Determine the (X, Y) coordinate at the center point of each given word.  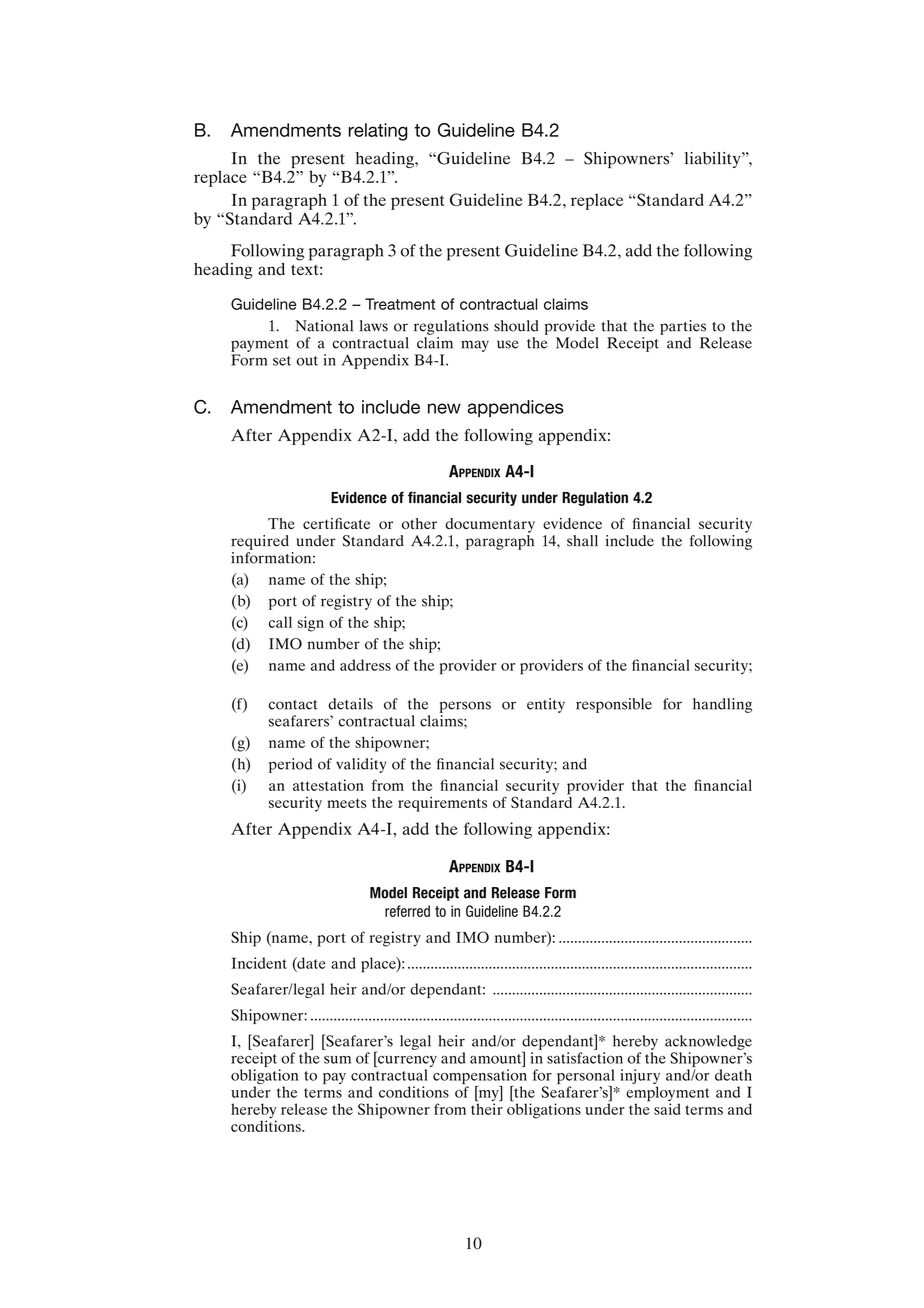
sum (337, 1060)
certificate (336, 523)
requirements (442, 804)
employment (668, 1095)
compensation (480, 1078)
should (516, 326)
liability (714, 160)
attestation (328, 785)
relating (378, 132)
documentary (490, 525)
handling (722, 705)
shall (582, 541)
